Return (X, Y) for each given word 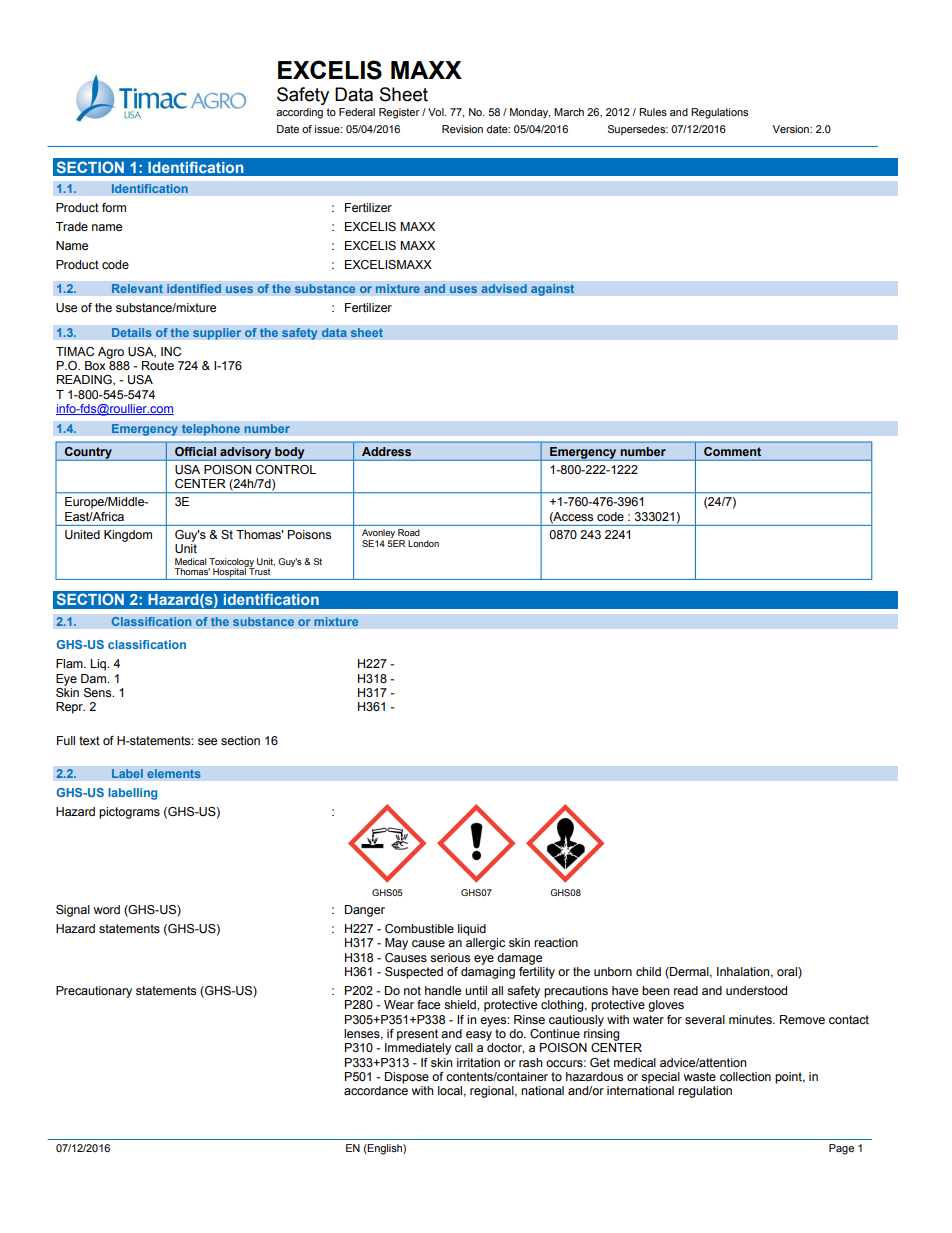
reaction (556, 942)
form (114, 207)
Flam (70, 663)
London (423, 543)
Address (386, 451)
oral (788, 973)
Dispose (407, 1078)
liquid (472, 930)
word (107, 909)
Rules (653, 112)
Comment (732, 451)
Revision (462, 129)
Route (158, 365)
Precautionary (94, 992)
